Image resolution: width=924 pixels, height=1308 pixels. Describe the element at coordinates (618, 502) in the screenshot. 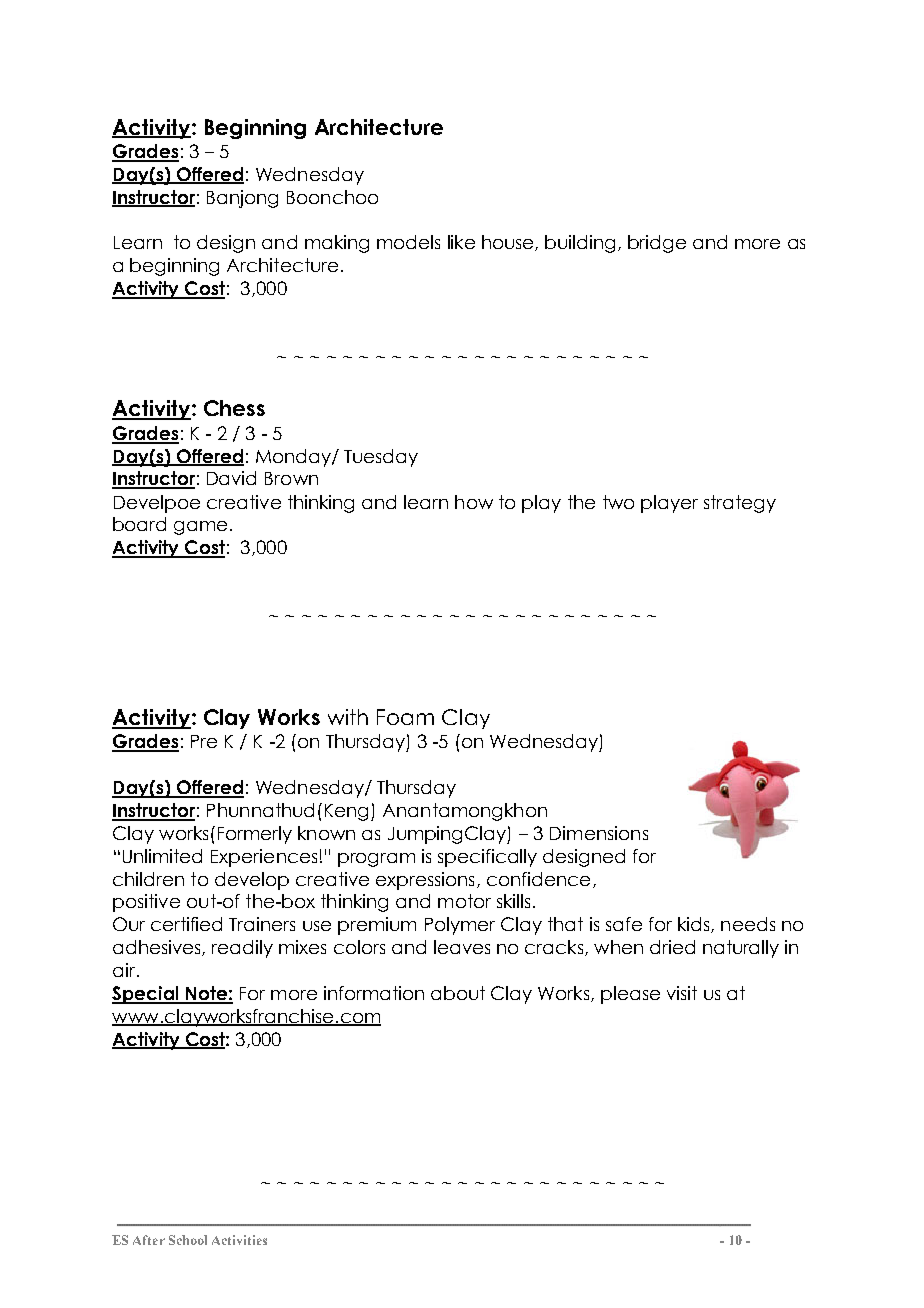

I see `two` at that location.
